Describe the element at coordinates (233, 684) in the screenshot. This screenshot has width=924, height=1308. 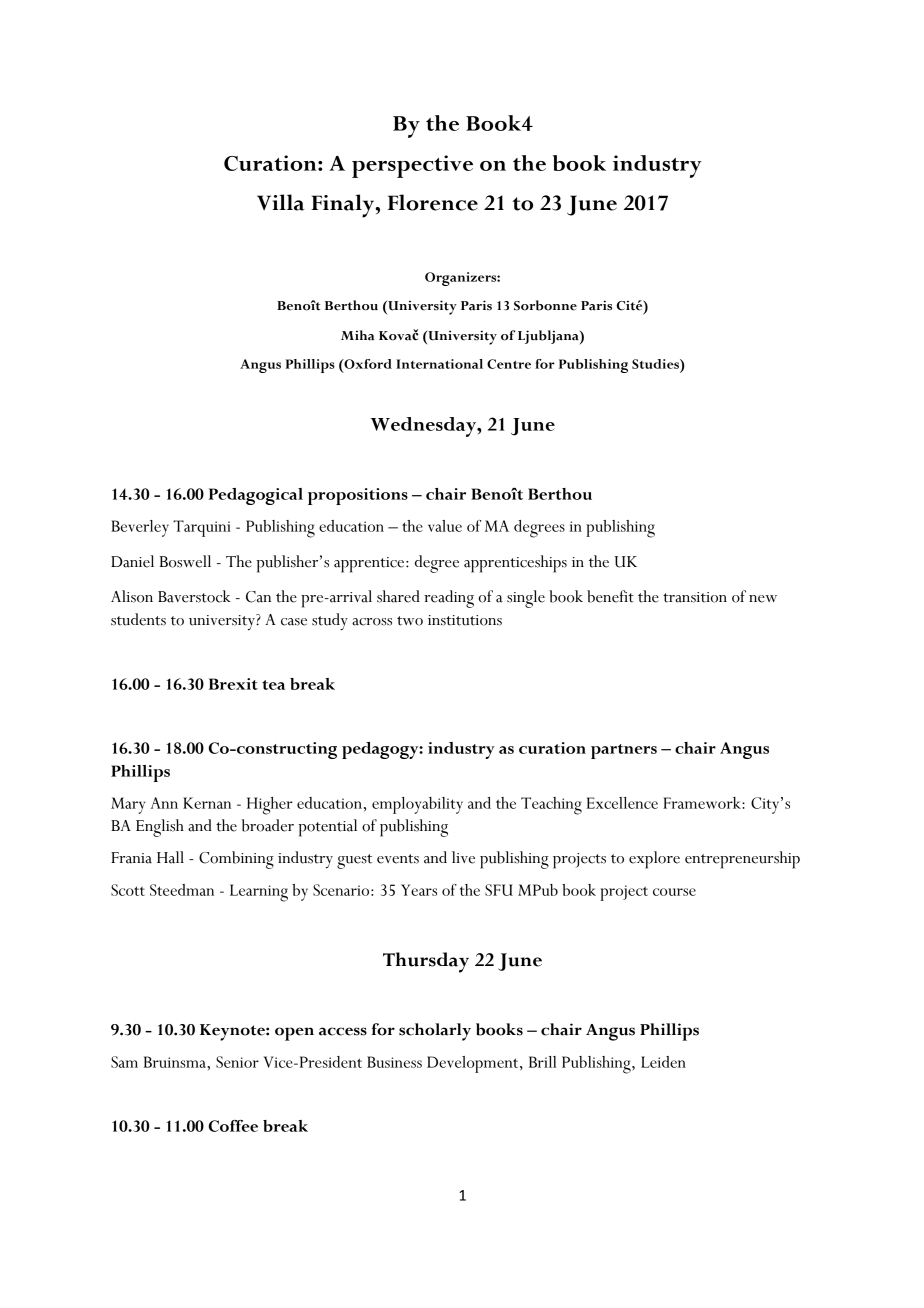
I see `Brexit` at that location.
